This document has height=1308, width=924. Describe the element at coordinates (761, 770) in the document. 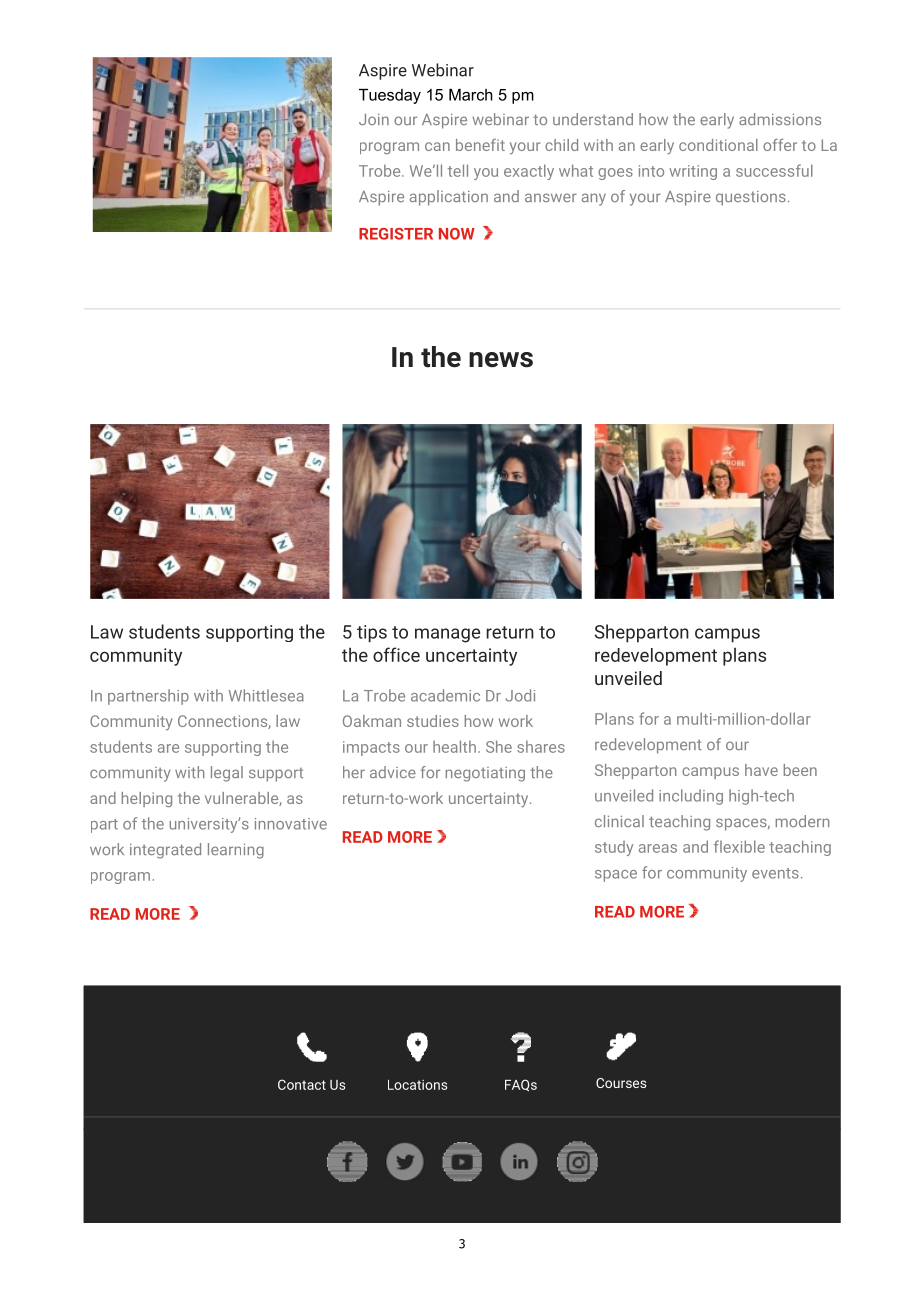

I see `have` at that location.
